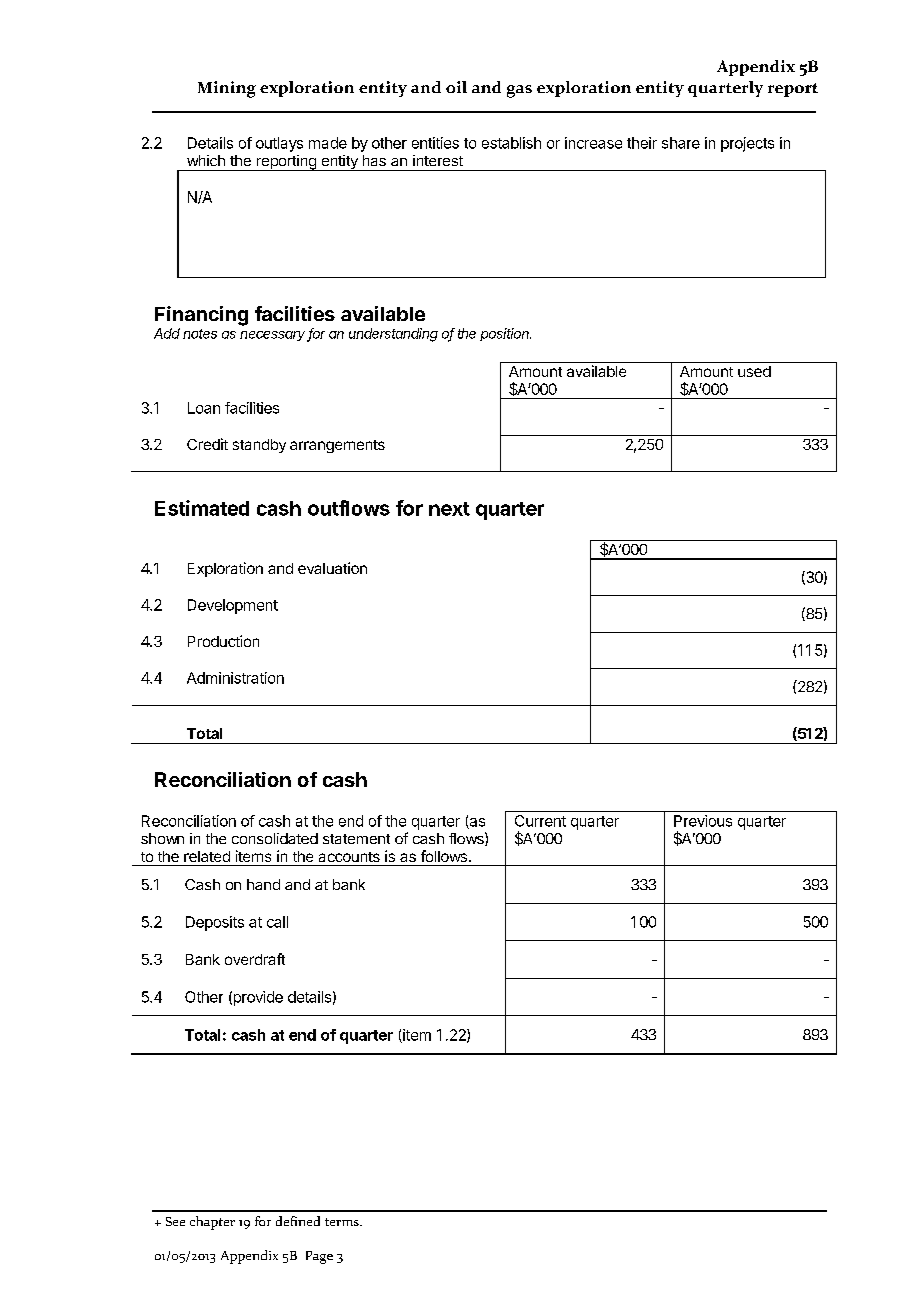 The height and width of the screenshot is (1307, 924). I want to click on position, so click(505, 334).
